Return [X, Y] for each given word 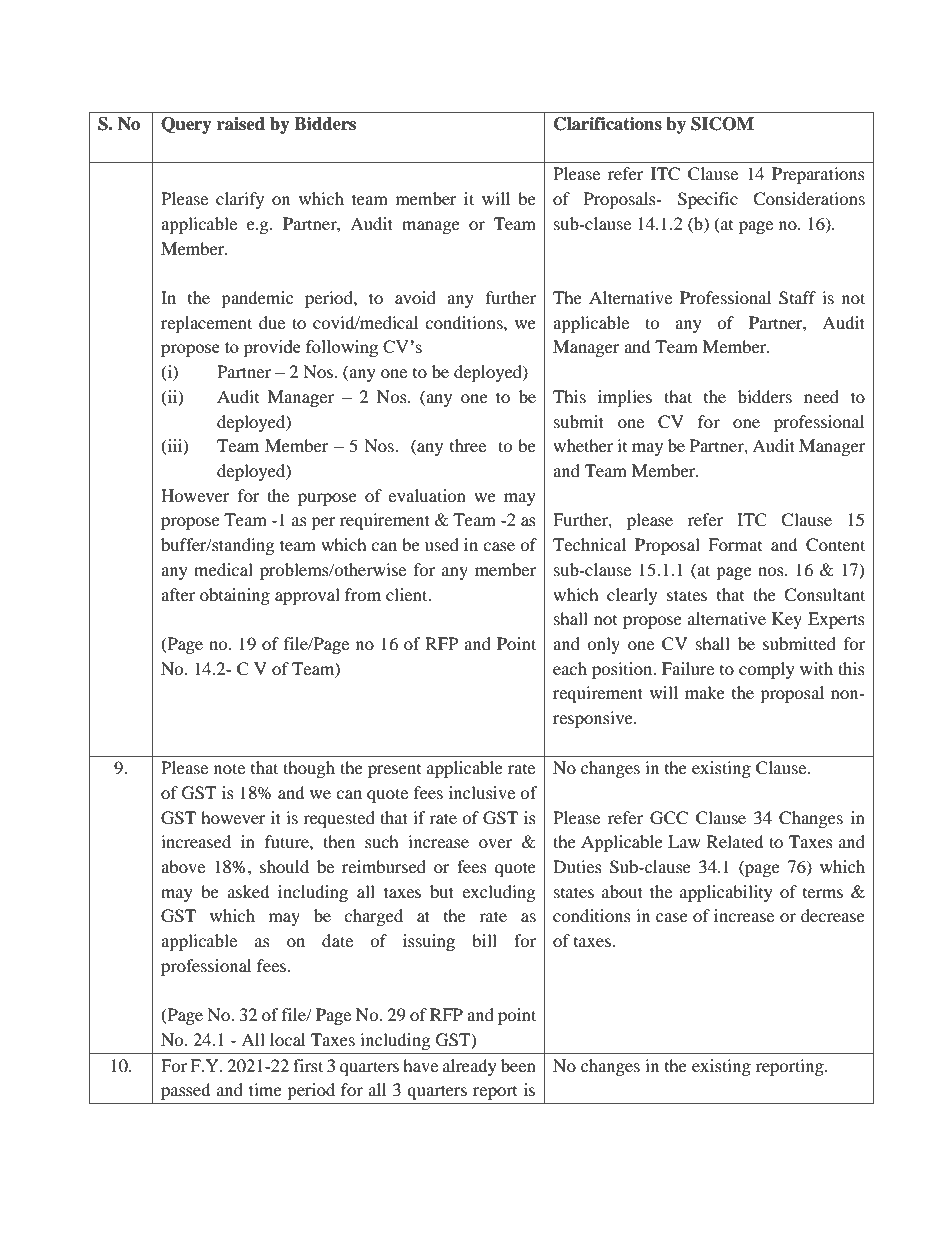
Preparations [818, 175]
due [272, 322]
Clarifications [608, 124]
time [265, 1089]
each [570, 668]
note [229, 768]
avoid [415, 297]
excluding [498, 893]
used [442, 544]
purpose [327, 499]
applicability [726, 893]
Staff [797, 298]
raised [241, 124]
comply [767, 670]
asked [249, 891]
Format [735, 544]
